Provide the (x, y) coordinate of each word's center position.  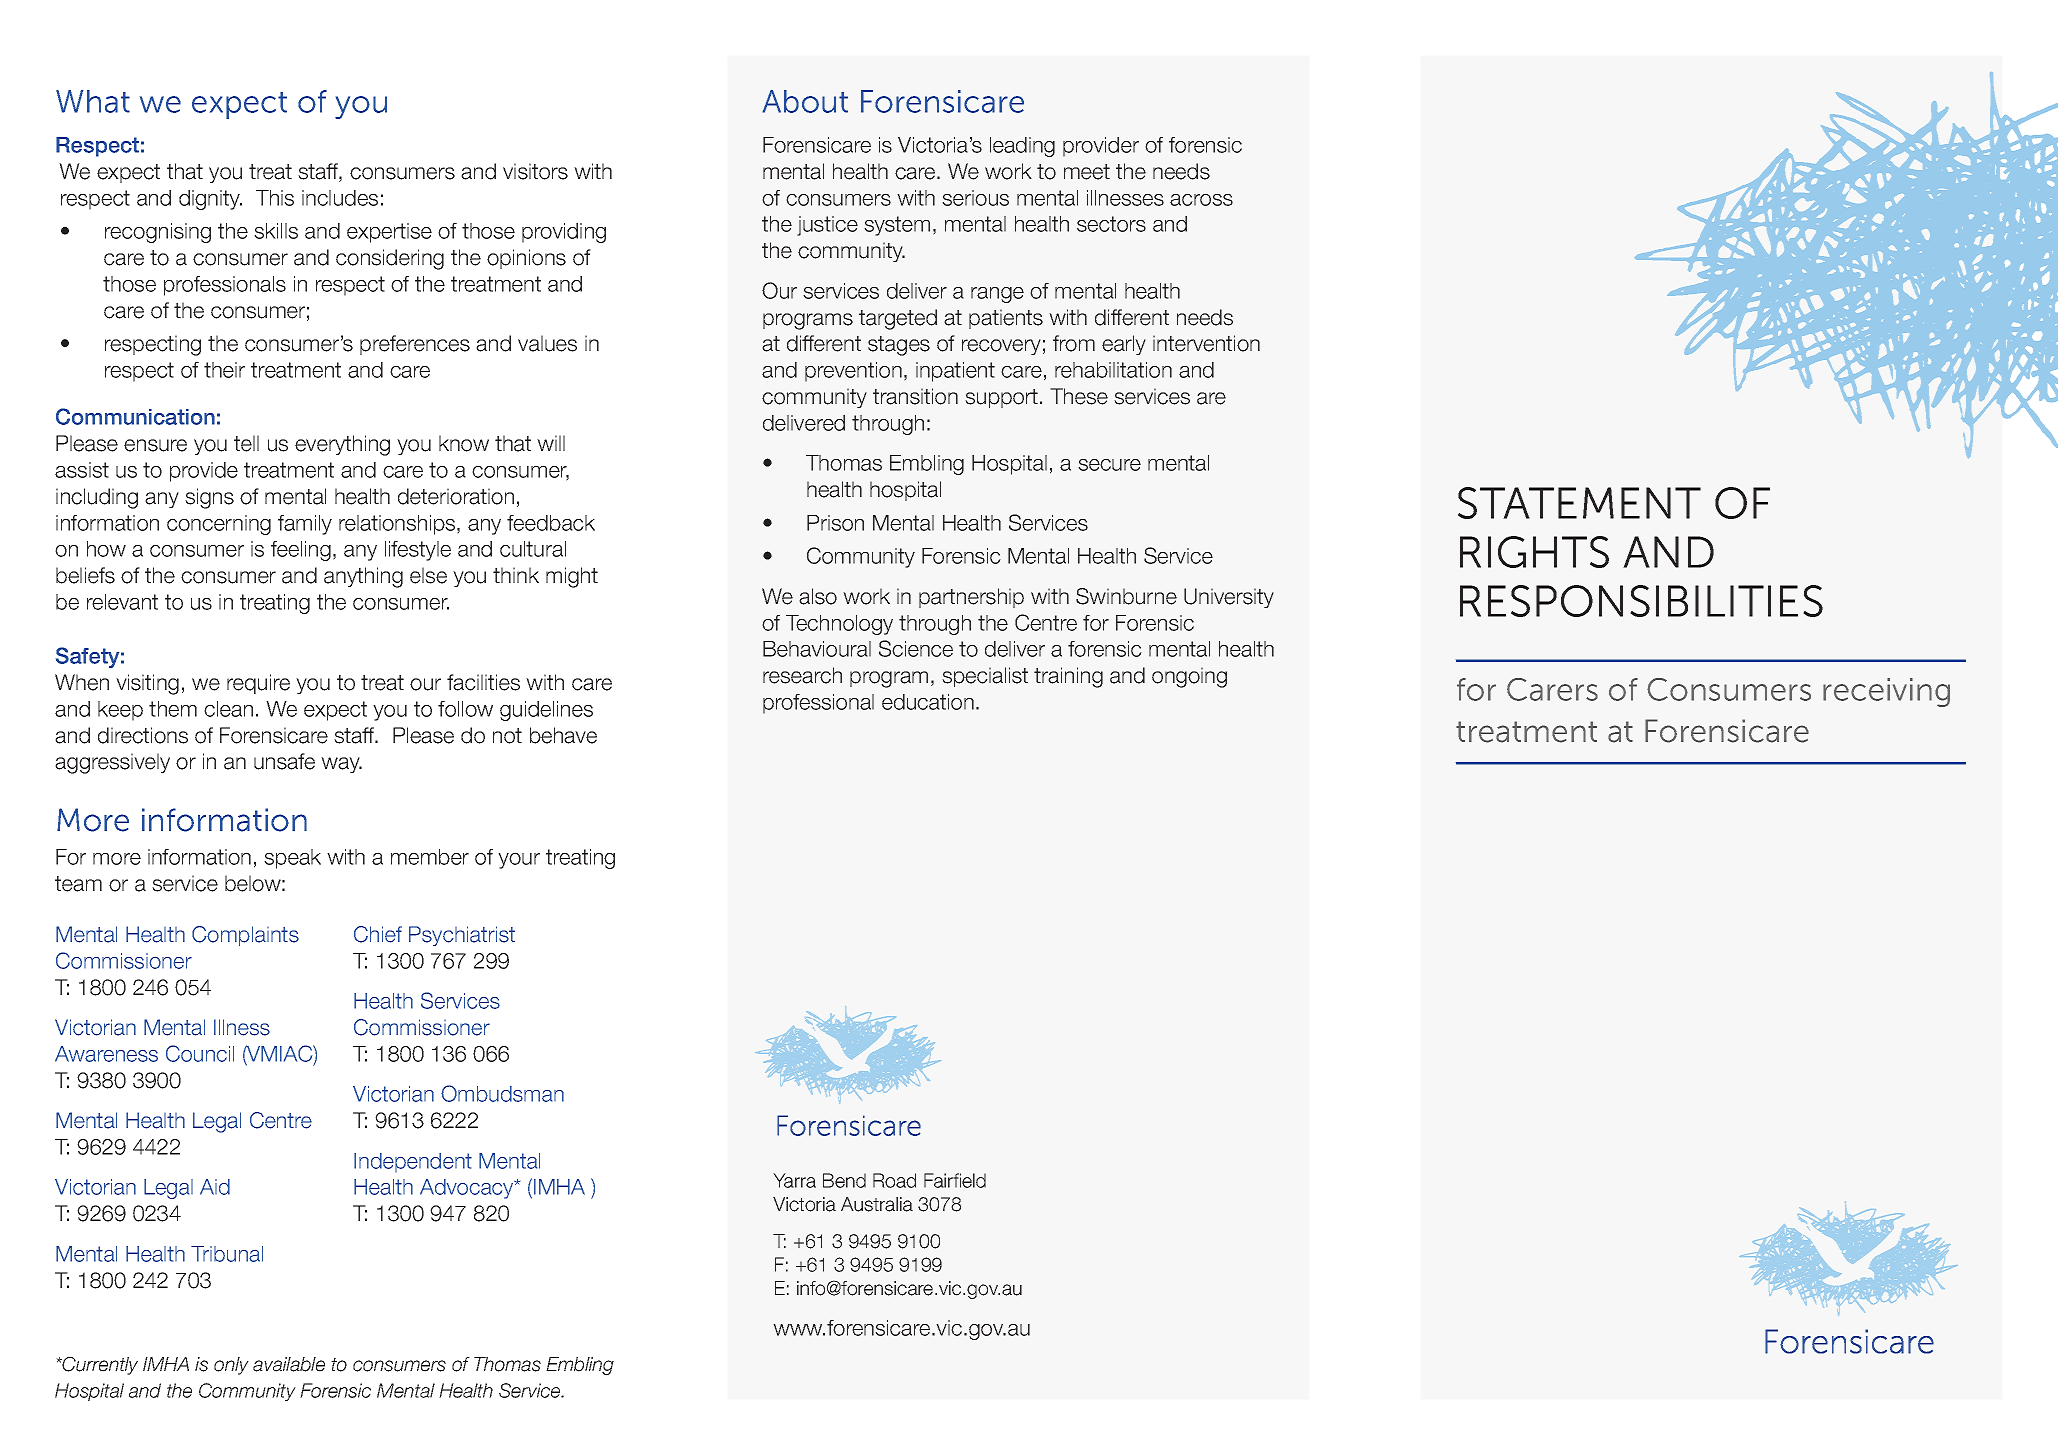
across (1201, 200)
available (289, 1364)
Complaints (245, 936)
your (519, 861)
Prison (835, 523)
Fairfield (955, 1180)
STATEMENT (1579, 503)
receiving (1886, 692)
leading (1022, 147)
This (275, 198)
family (305, 525)
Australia (877, 1204)
